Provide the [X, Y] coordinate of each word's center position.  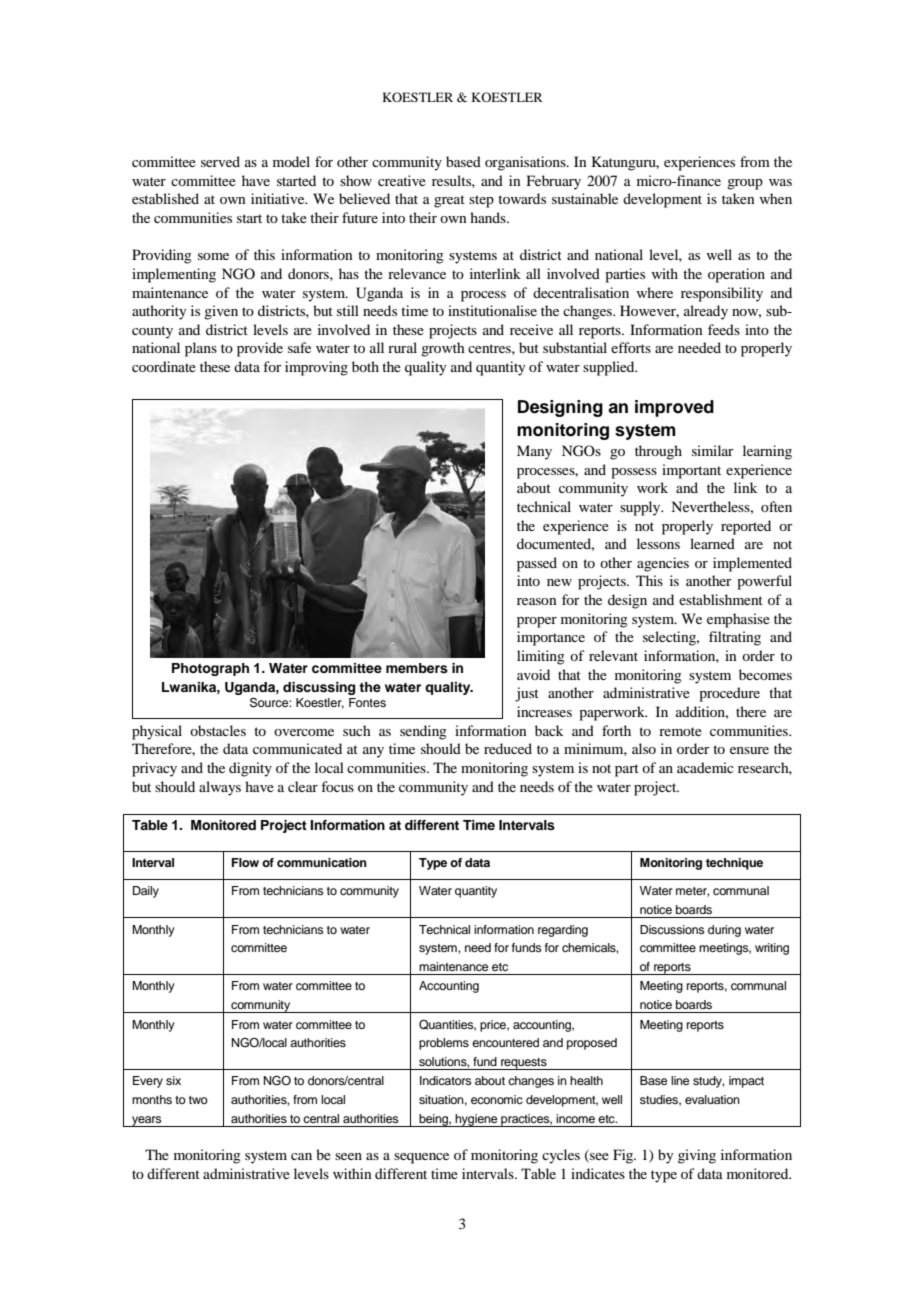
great [449, 201]
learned [712, 543]
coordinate [164, 366]
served [220, 161]
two [198, 1100]
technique [734, 864]
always [220, 788]
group [745, 184]
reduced [508, 748]
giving [697, 1156]
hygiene [477, 1120]
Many [534, 452]
